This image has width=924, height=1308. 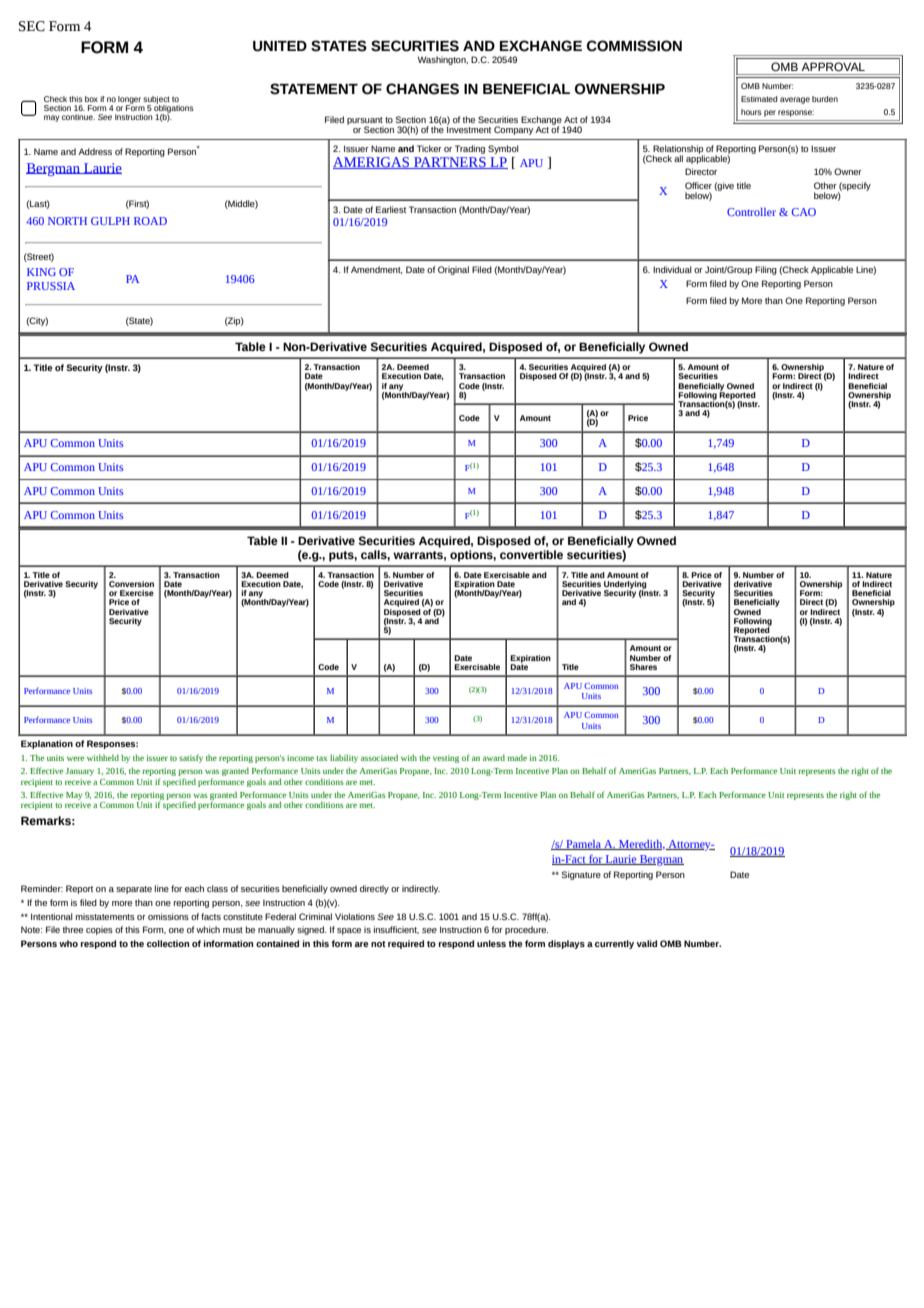 I want to click on made, so click(x=517, y=757).
